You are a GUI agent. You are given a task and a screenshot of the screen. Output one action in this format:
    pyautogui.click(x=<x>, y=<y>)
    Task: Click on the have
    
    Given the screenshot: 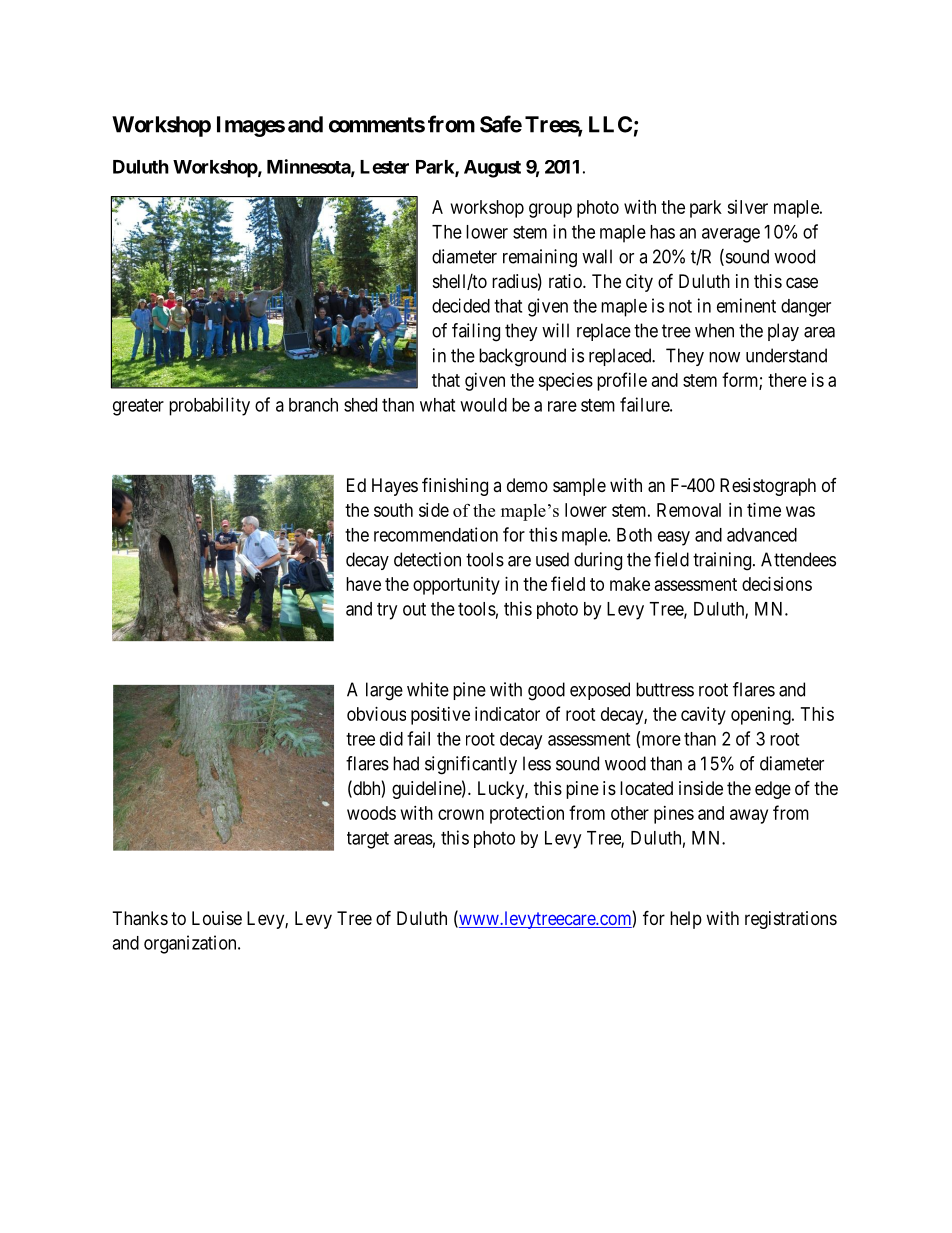 What is the action you would take?
    pyautogui.click(x=363, y=584)
